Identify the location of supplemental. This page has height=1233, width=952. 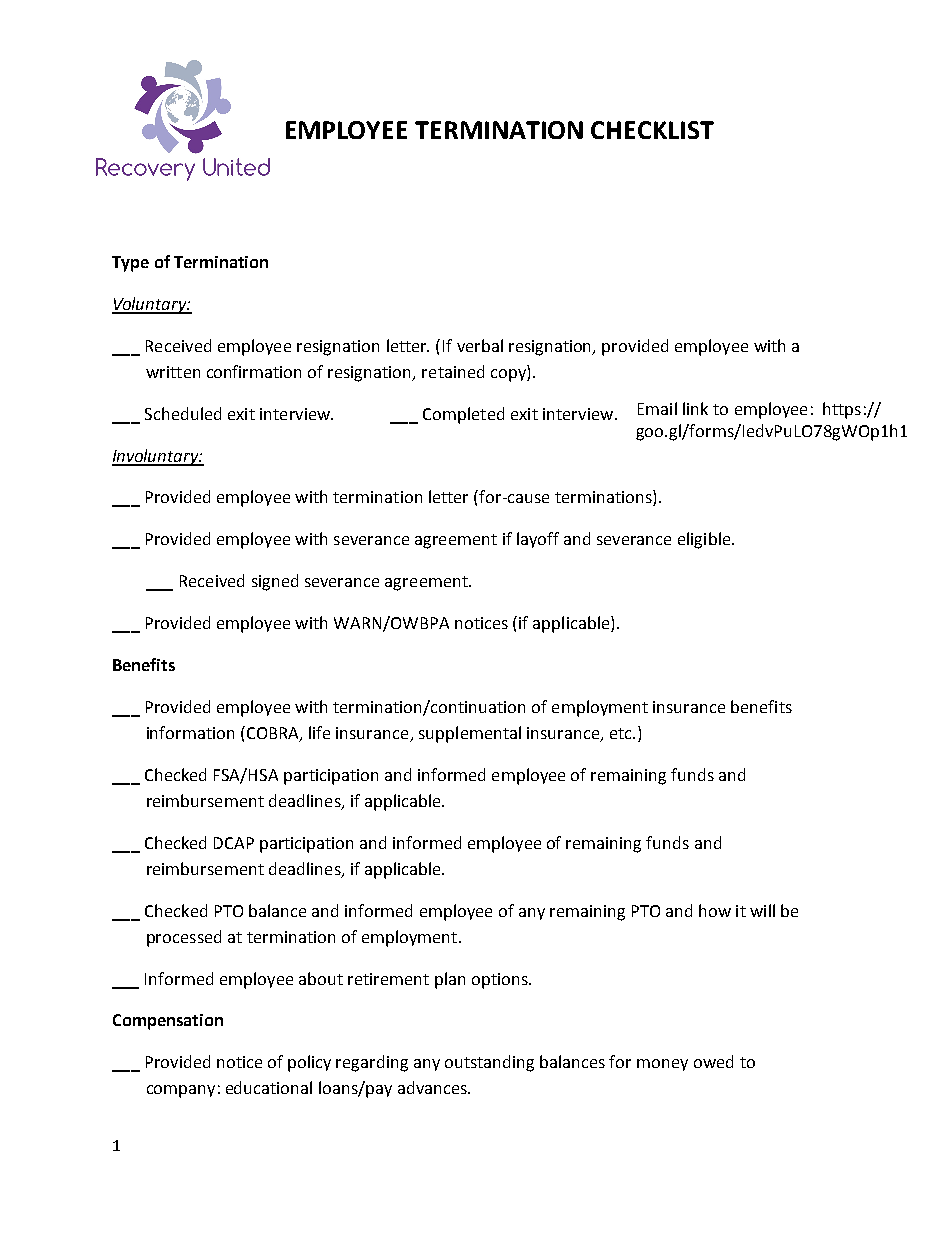
(470, 734).
